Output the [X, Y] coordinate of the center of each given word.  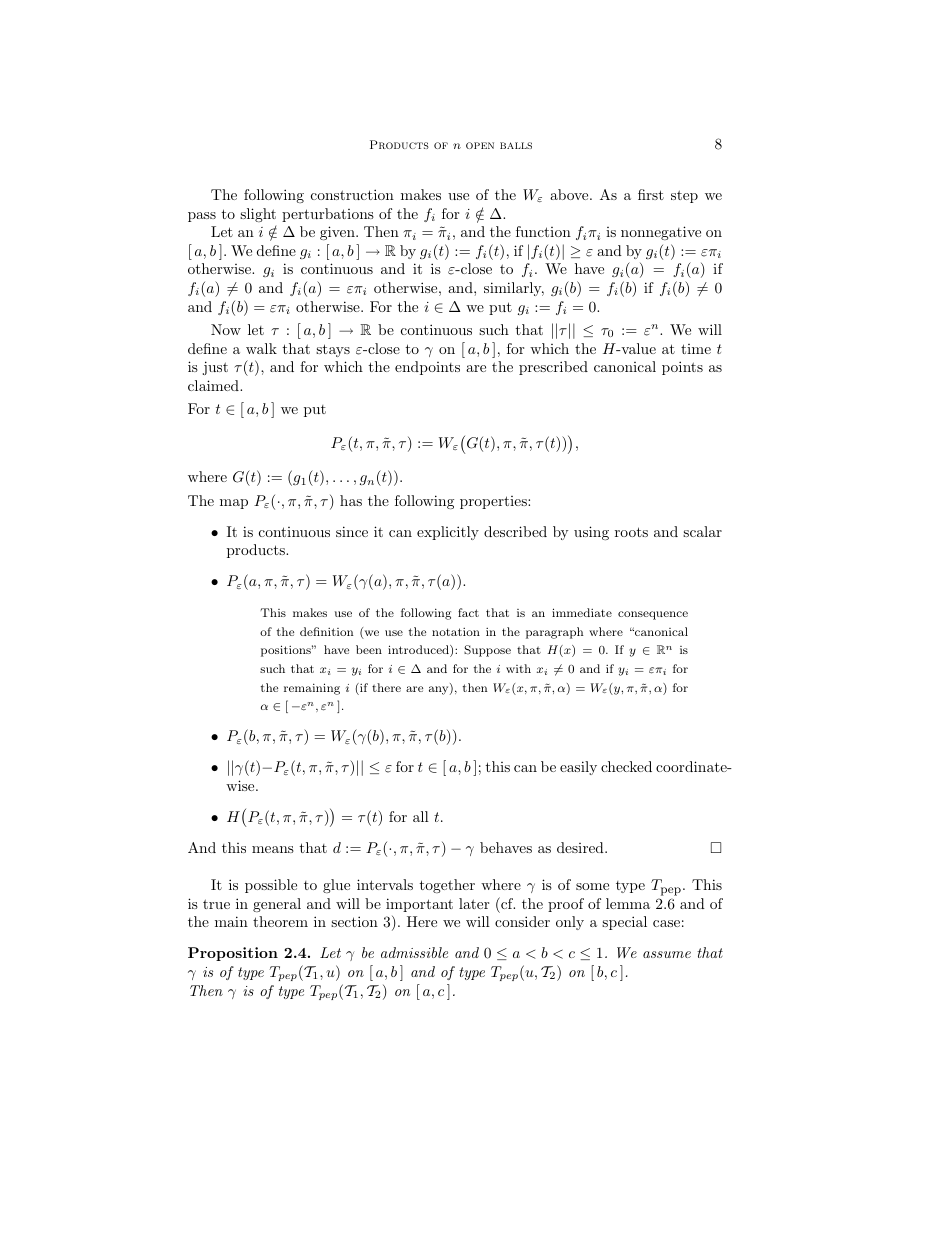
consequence [653, 615]
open [480, 145]
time [696, 349]
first [651, 194]
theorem [280, 921]
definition [327, 631]
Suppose [487, 651]
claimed [214, 385]
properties [494, 502]
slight [258, 215]
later [474, 903]
